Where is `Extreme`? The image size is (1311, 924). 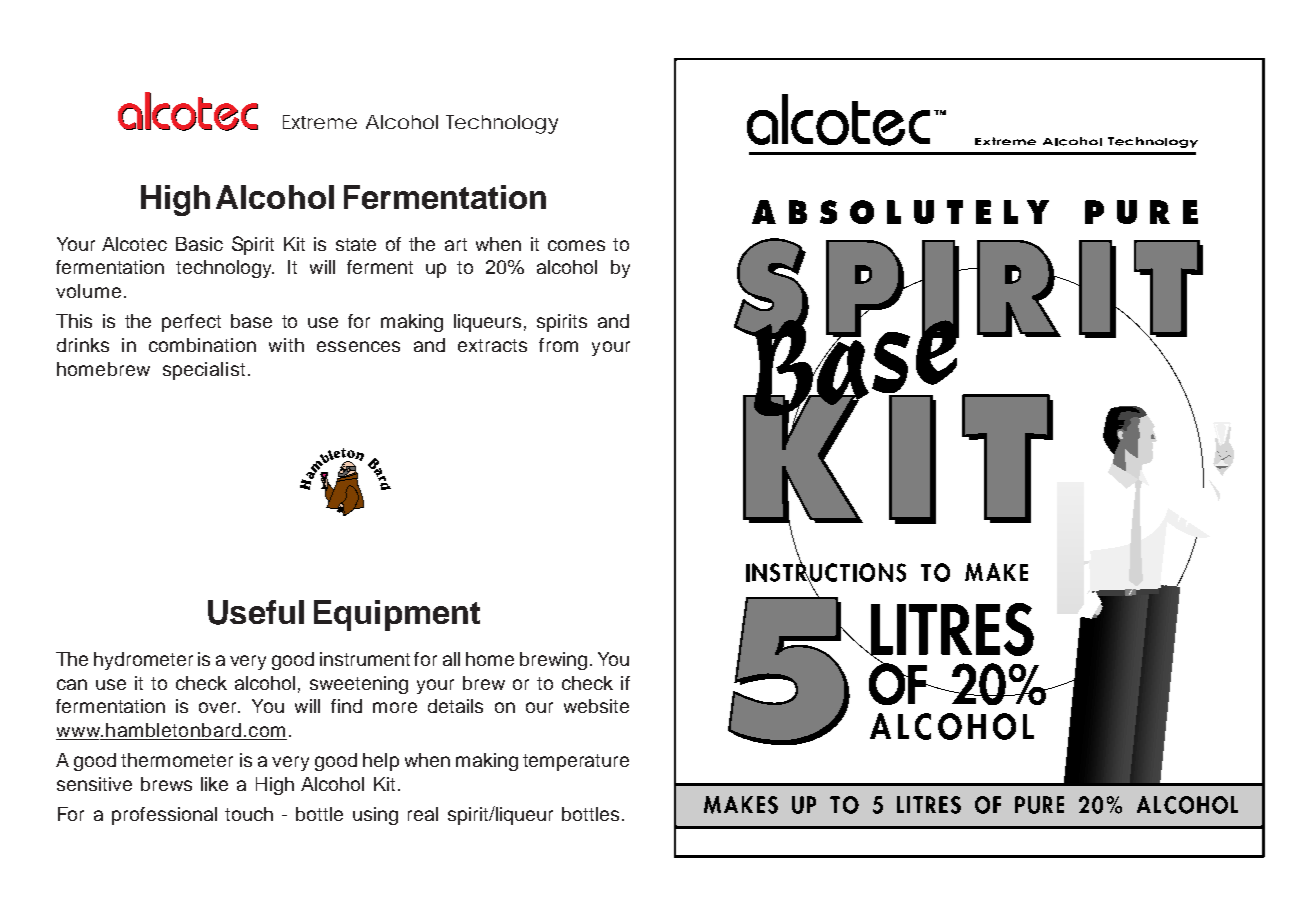 Extreme is located at coordinates (320, 122).
